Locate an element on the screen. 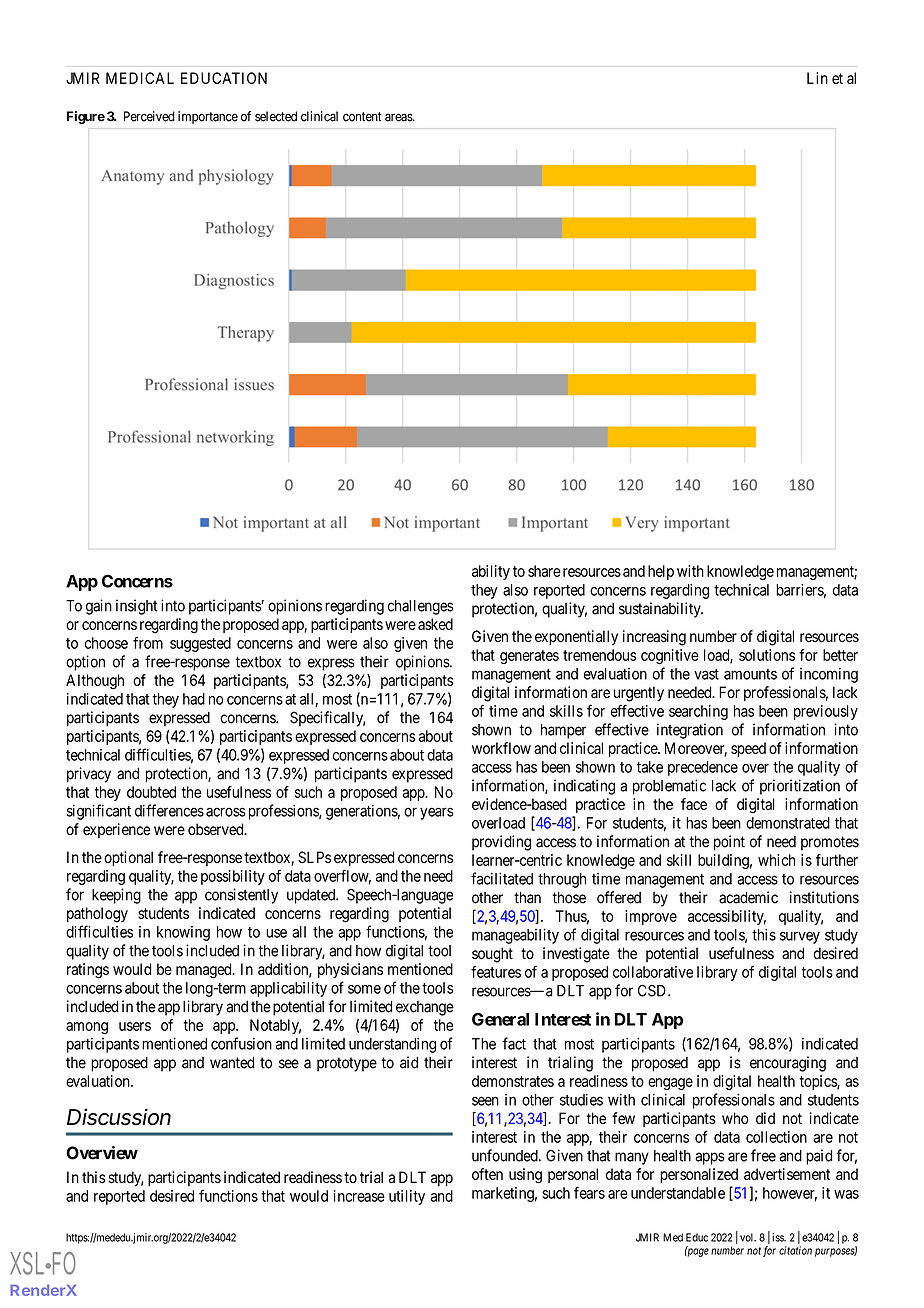 The height and width of the screenshot is (1308, 924). often is located at coordinates (487, 1174).
